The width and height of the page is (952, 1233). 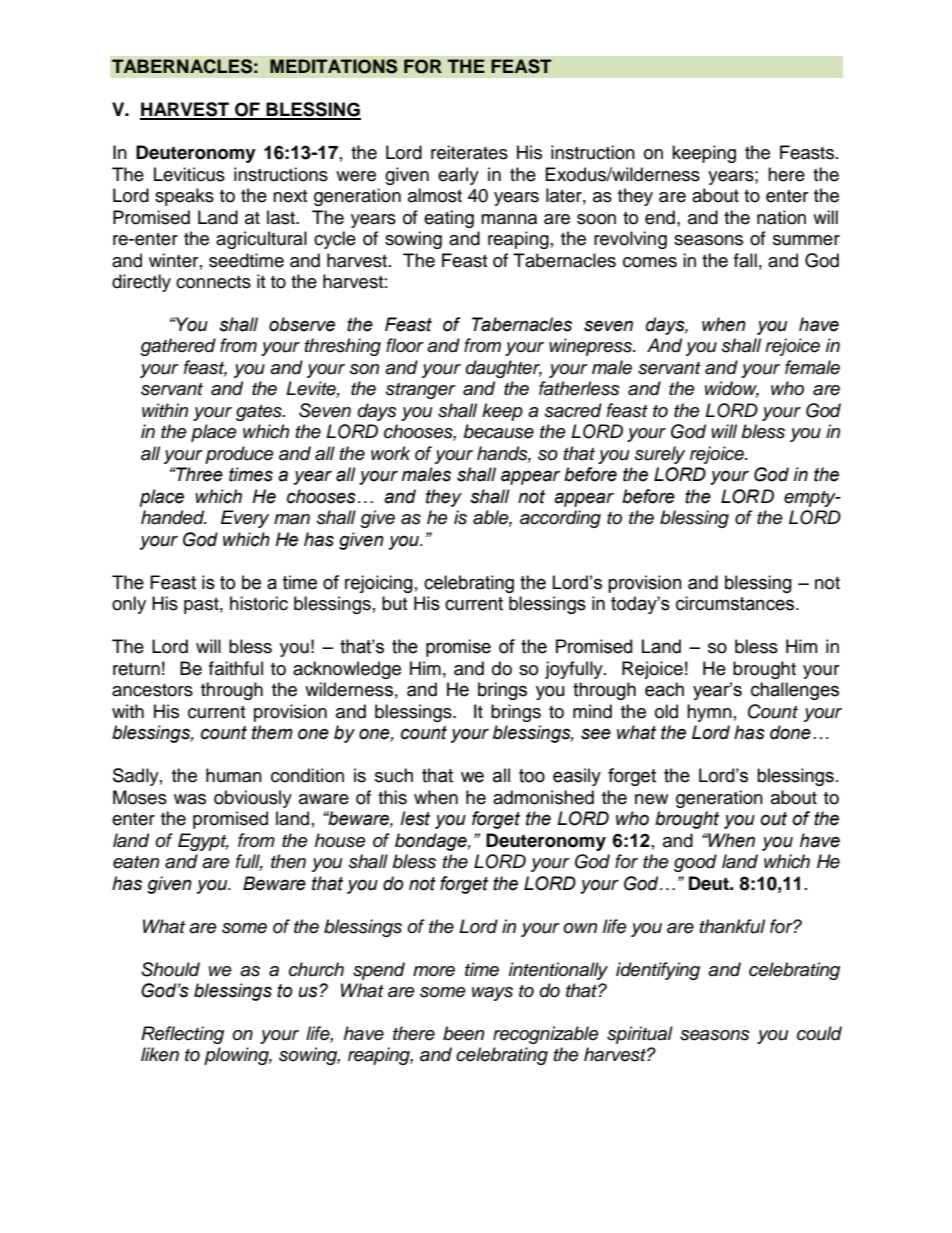 What do you see at coordinates (709, 713) in the page?
I see `hymn` at bounding box center [709, 713].
